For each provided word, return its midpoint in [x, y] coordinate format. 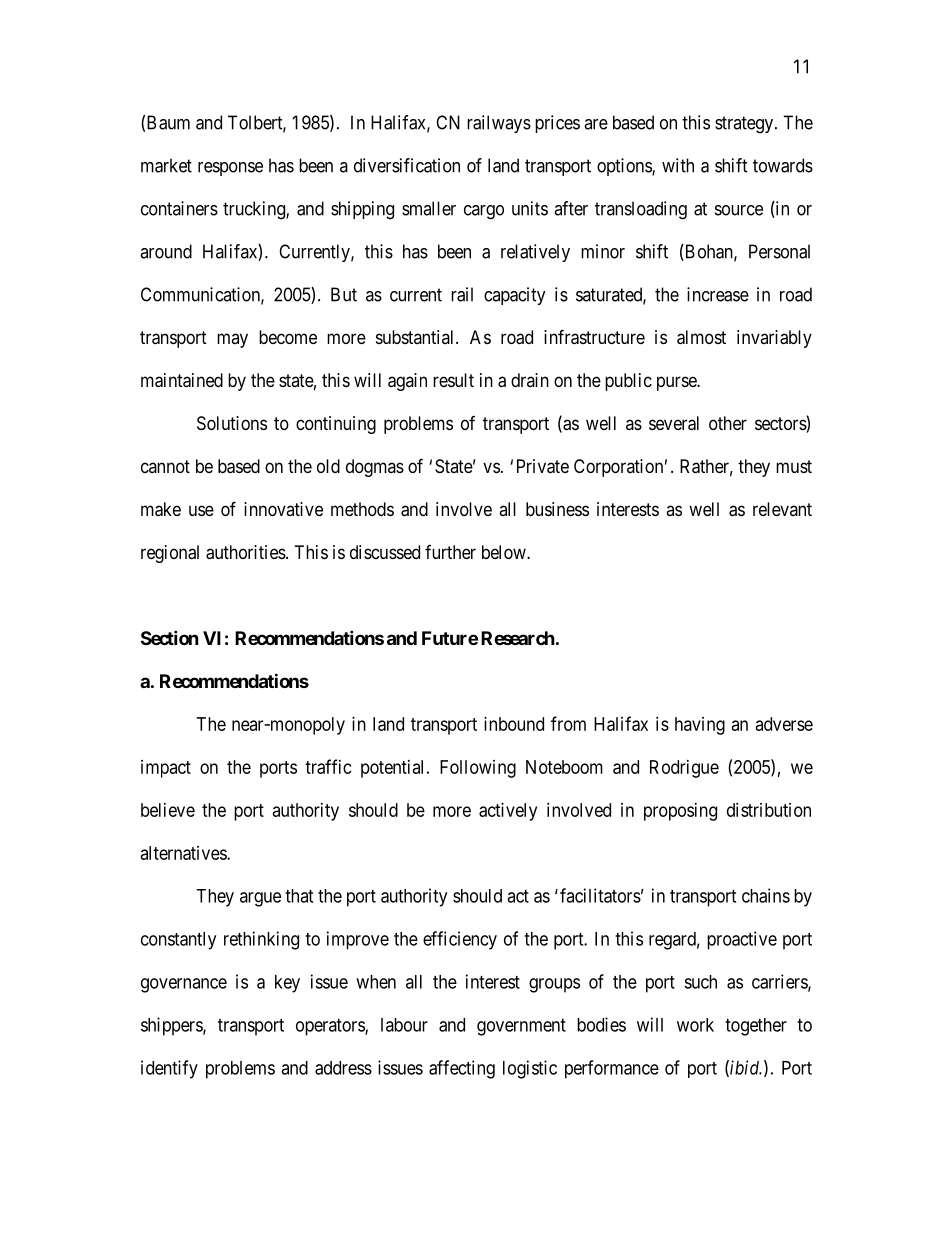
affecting [462, 1069]
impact [166, 769]
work [695, 1025]
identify [169, 1069]
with [678, 165]
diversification [407, 165]
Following [478, 769]
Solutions [232, 423]
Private [543, 466]
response [230, 169]
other [728, 423]
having [700, 726]
